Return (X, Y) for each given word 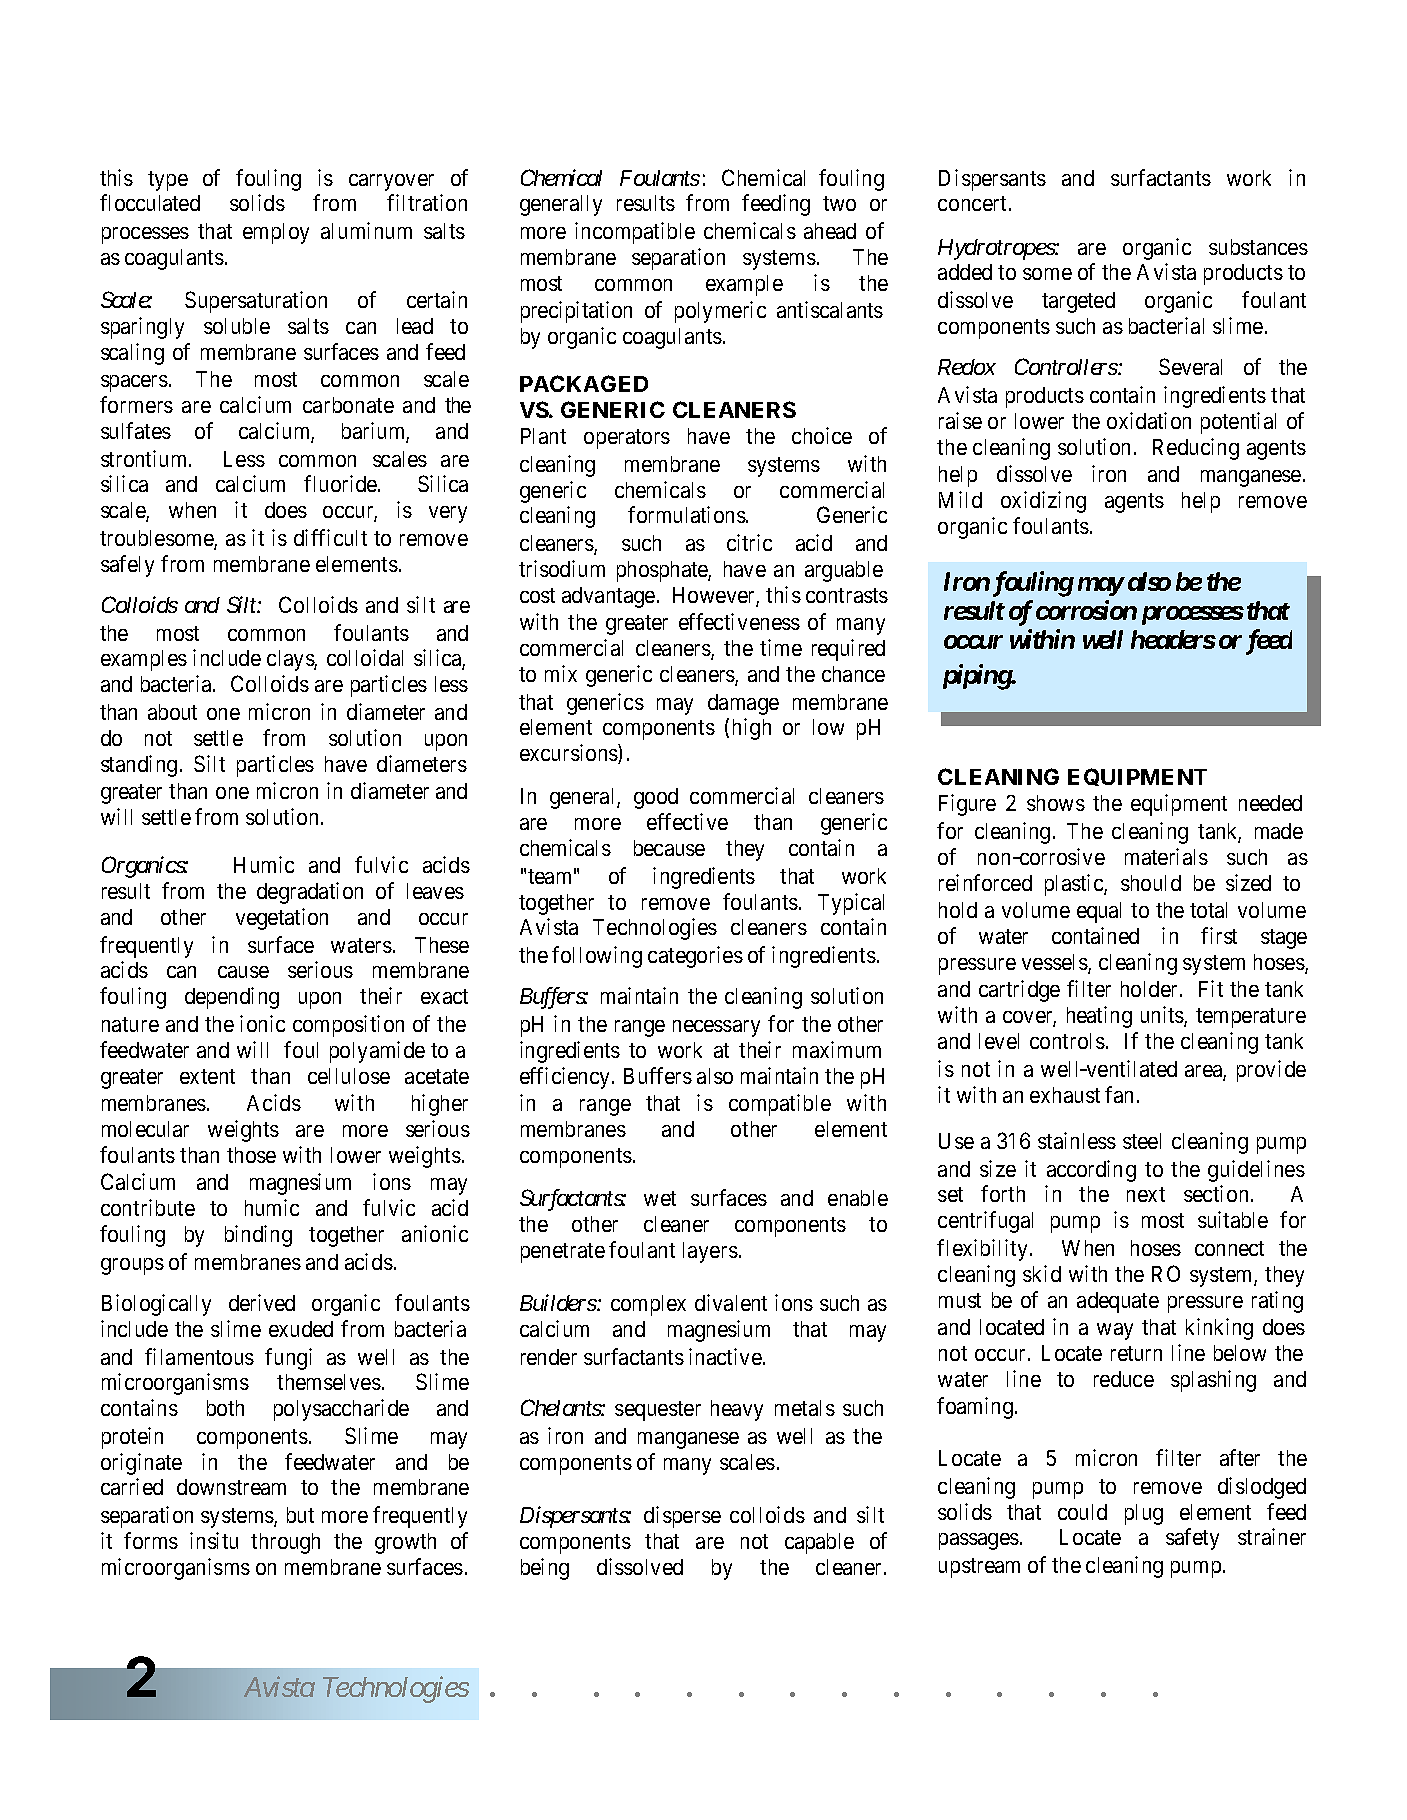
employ (276, 233)
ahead (830, 231)
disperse (682, 1517)
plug (1144, 1514)
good (656, 798)
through (285, 1543)
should (1151, 883)
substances (1258, 247)
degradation (310, 893)
